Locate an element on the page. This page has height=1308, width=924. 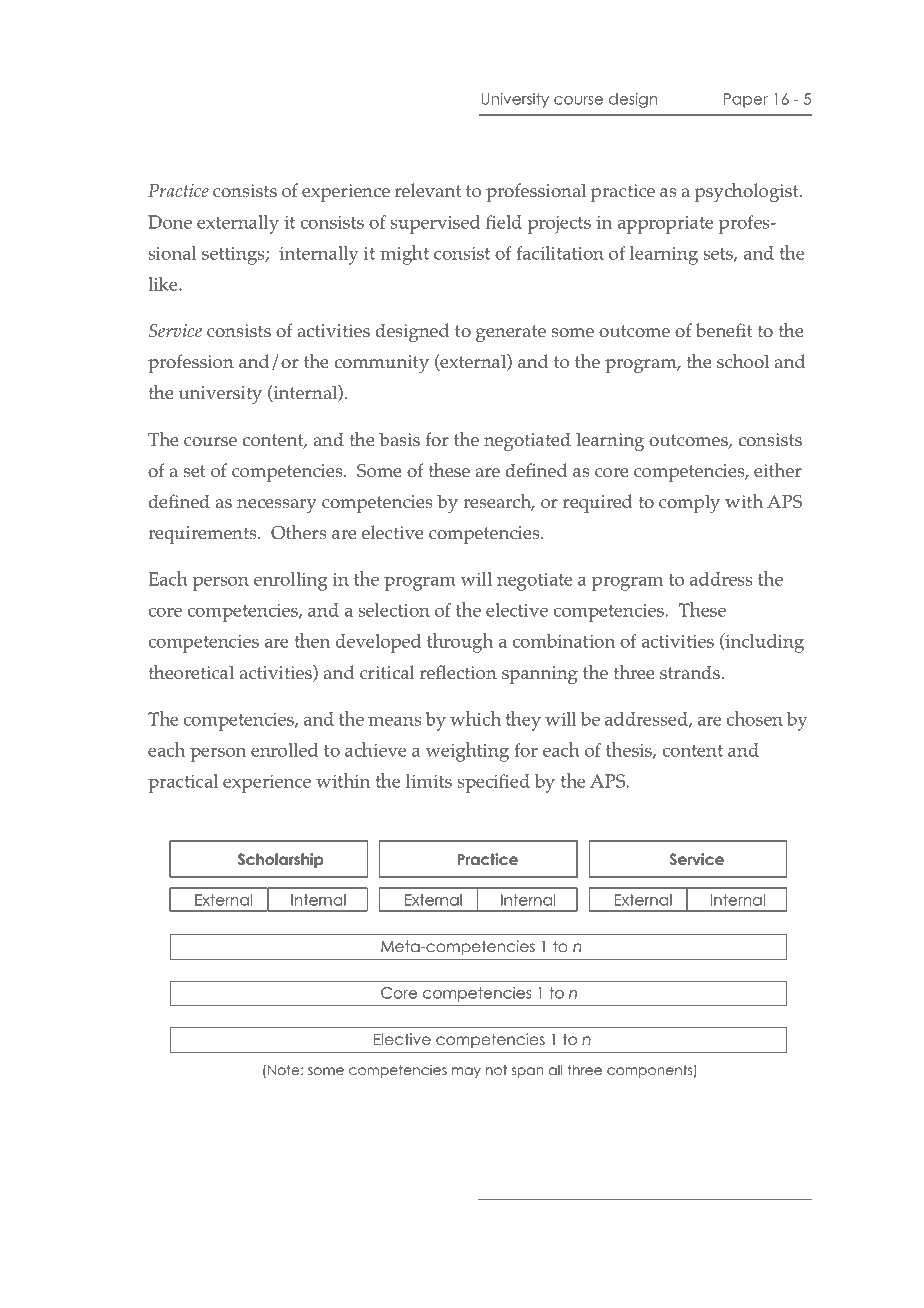
Done is located at coordinates (170, 222).
